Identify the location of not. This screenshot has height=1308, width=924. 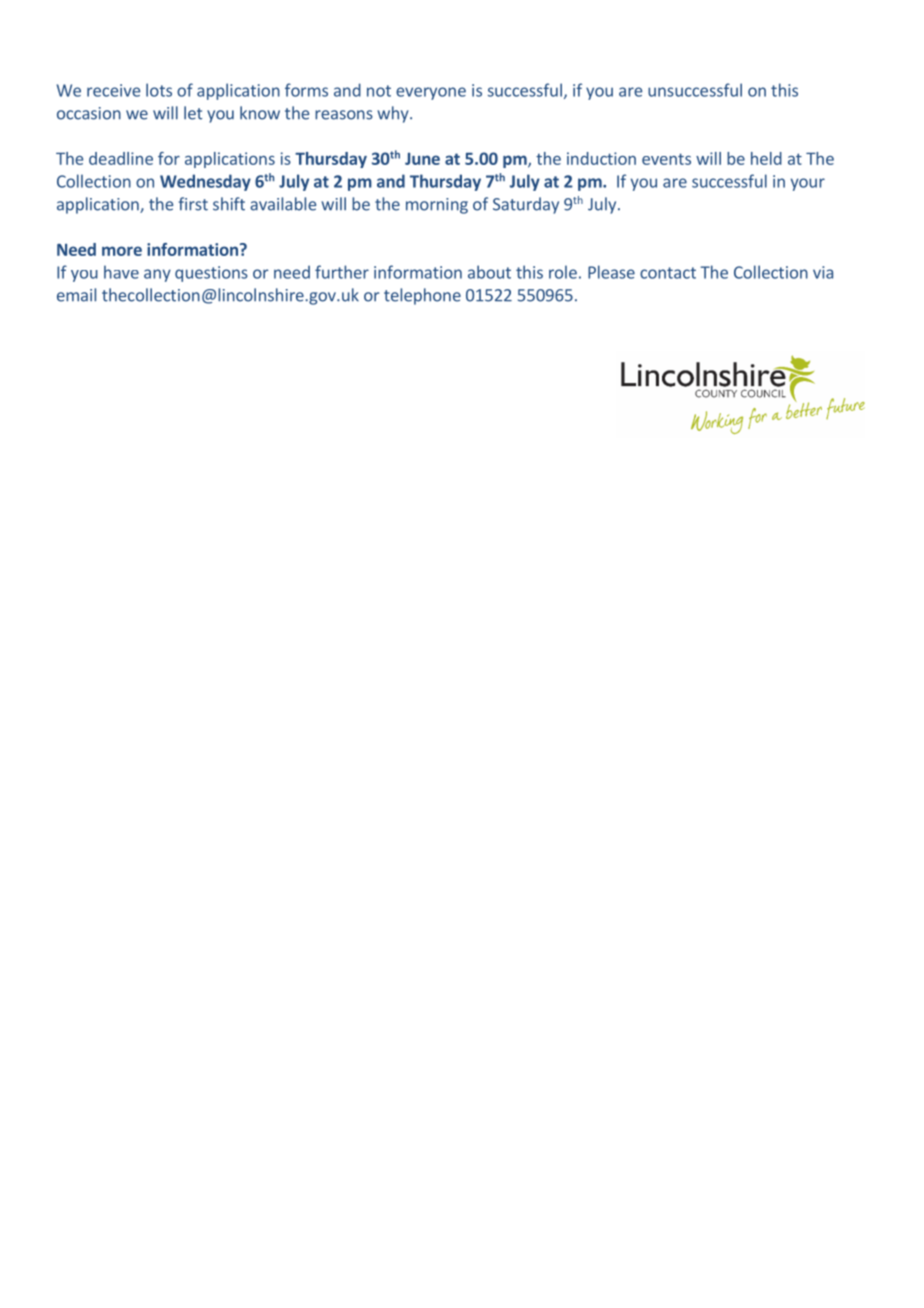
(379, 91).
